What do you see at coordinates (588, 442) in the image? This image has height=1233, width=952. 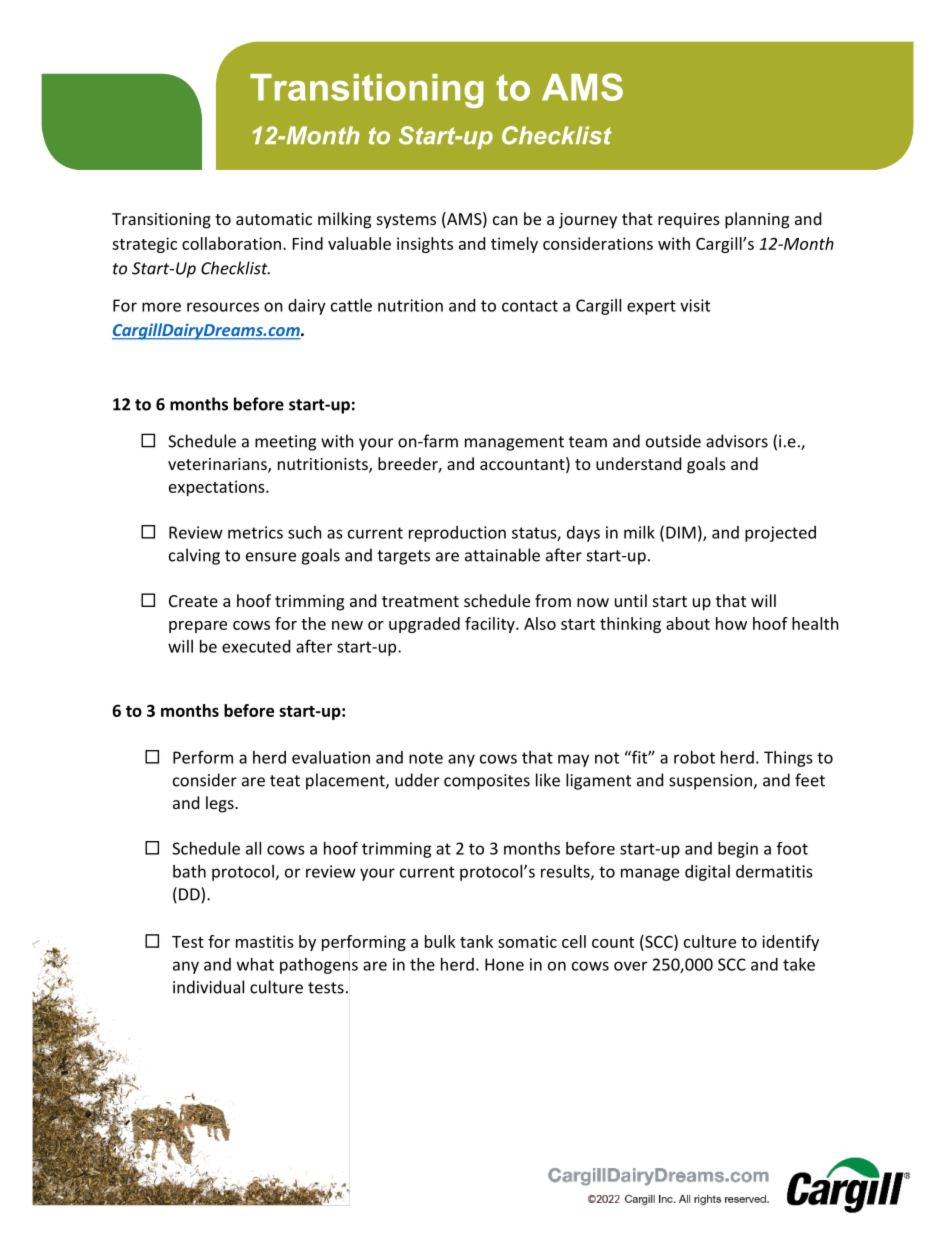 I see `team` at bounding box center [588, 442].
